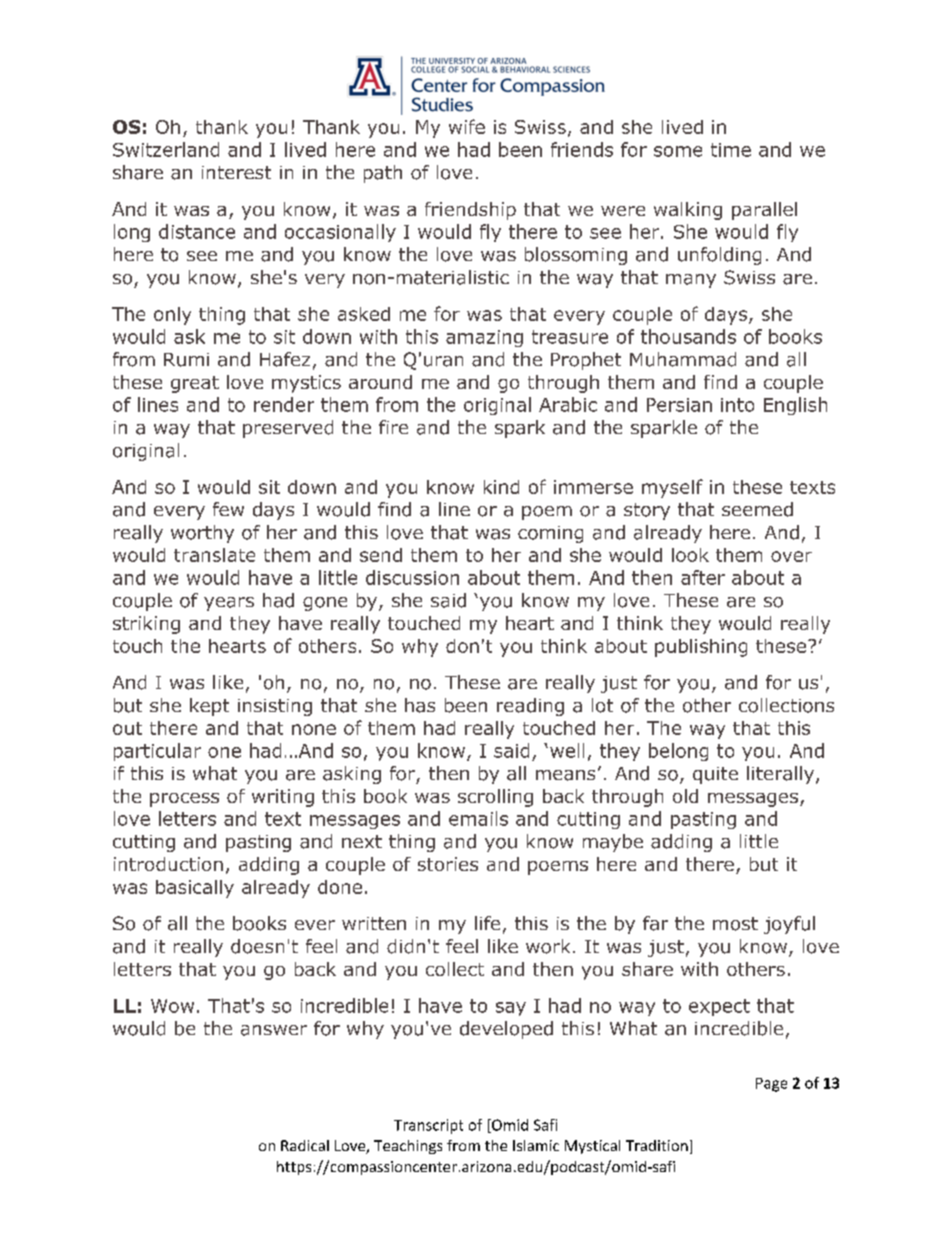  I want to click on amazing, so click(484, 338).
